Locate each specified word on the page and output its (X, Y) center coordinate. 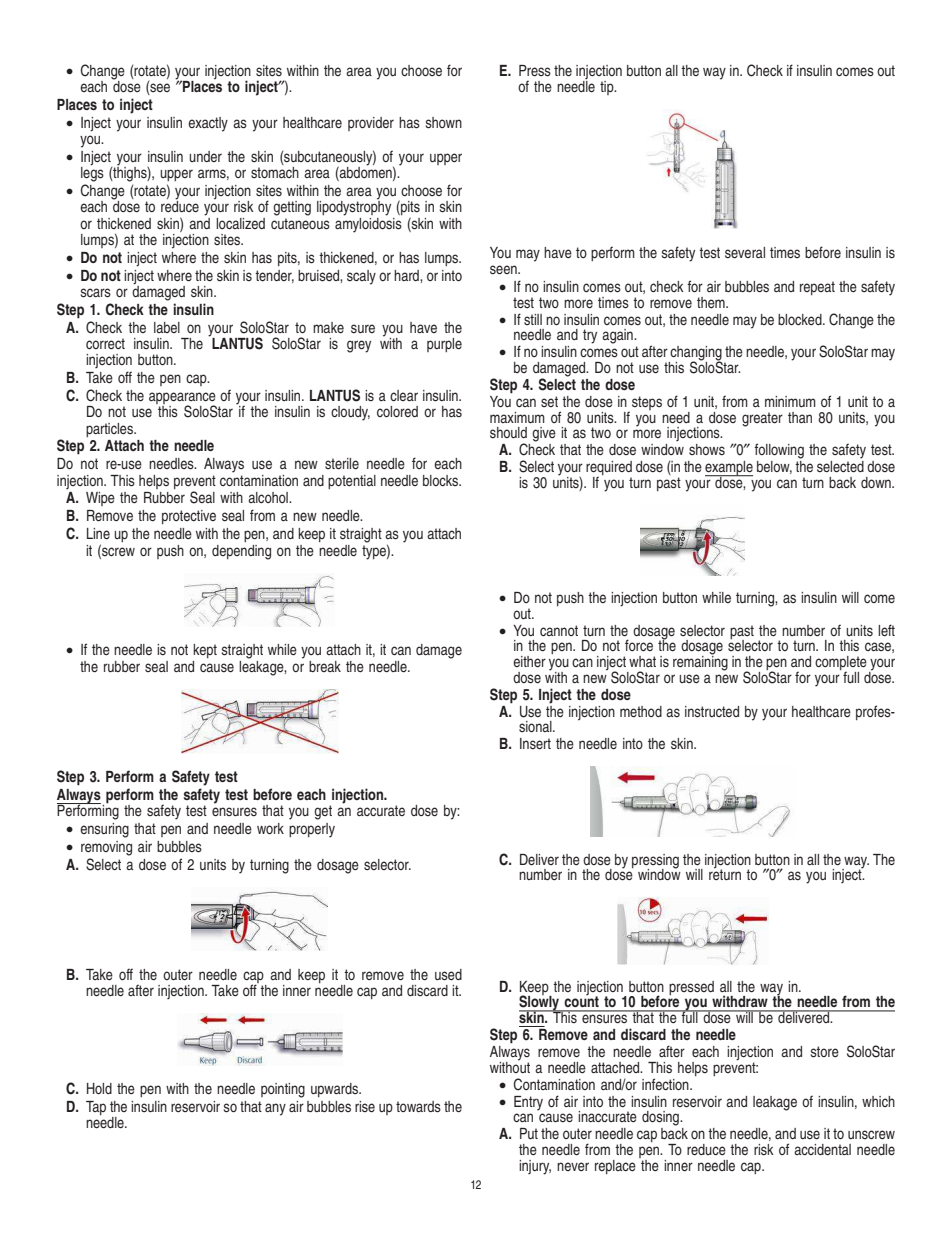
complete (841, 664)
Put (529, 1133)
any (275, 1109)
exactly (208, 124)
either (529, 661)
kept (205, 651)
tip (608, 88)
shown (444, 123)
